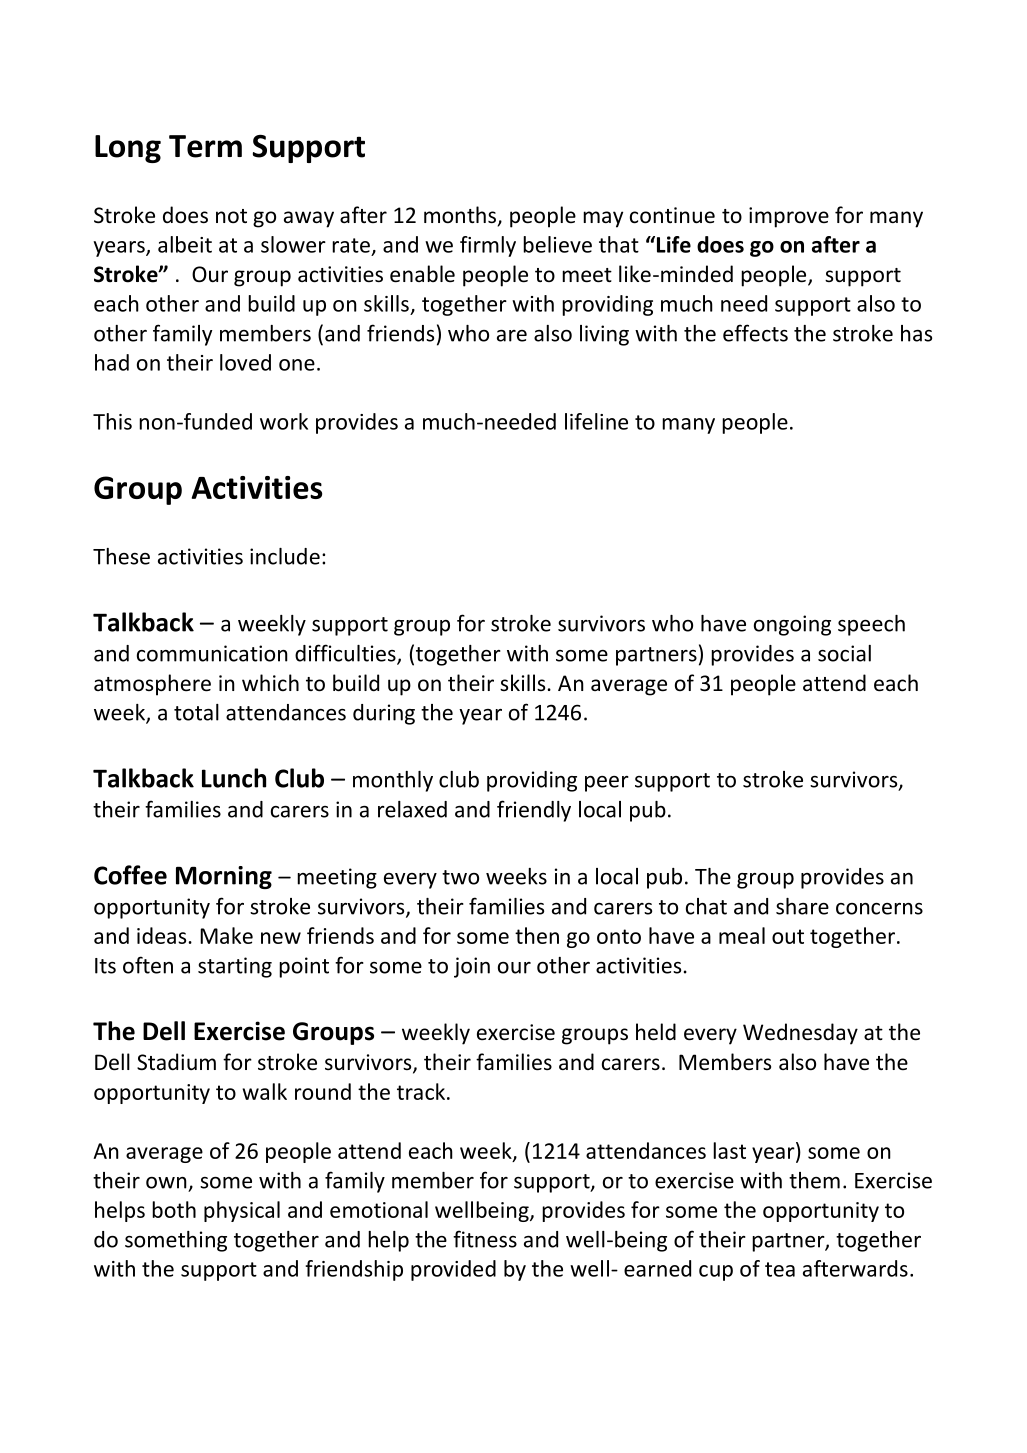  Describe the element at coordinates (121, 556) in the screenshot. I see `These` at that location.
